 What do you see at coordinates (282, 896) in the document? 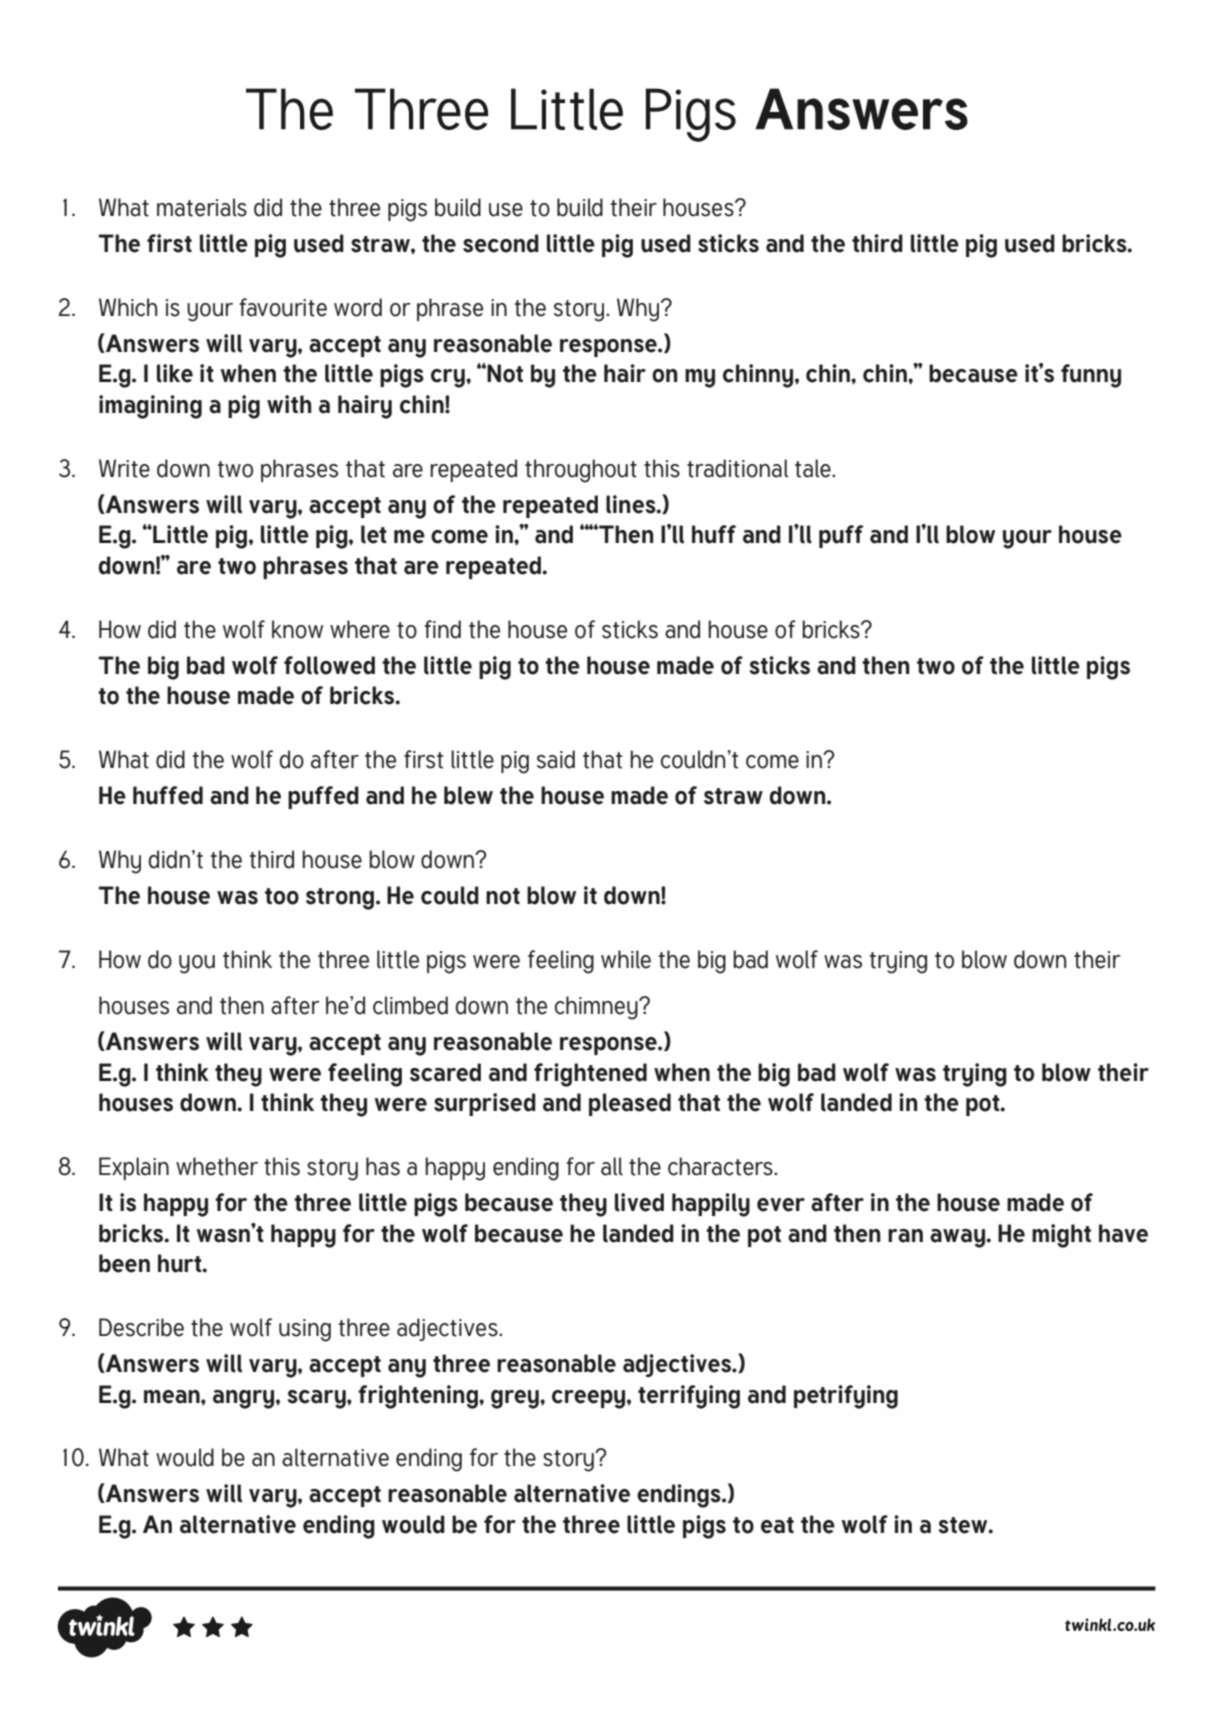
I see `too` at bounding box center [282, 896].
